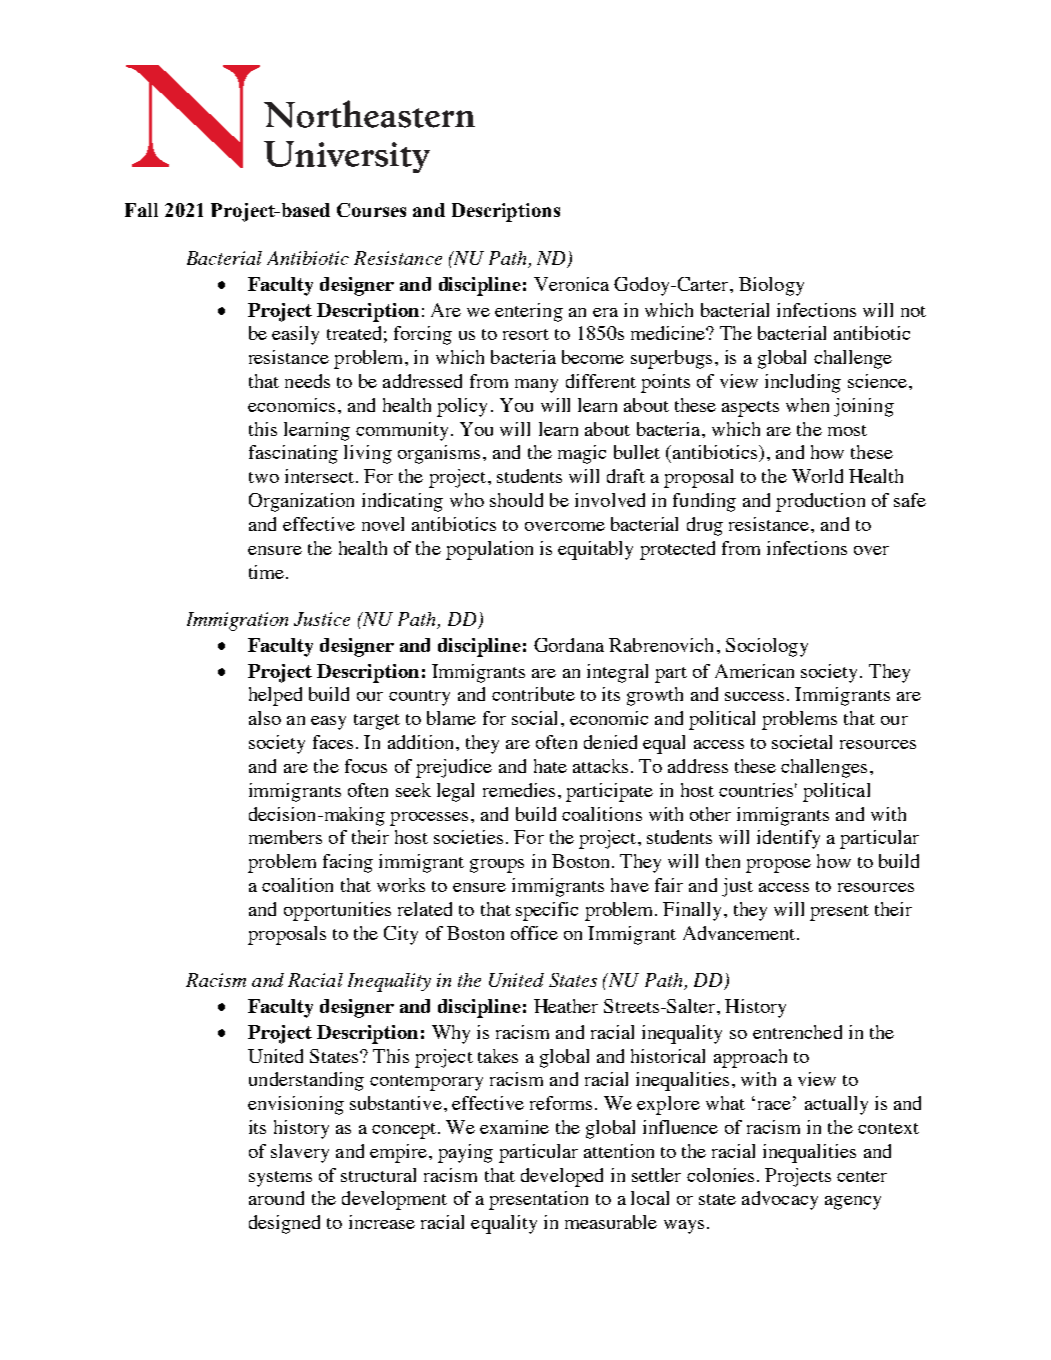  What do you see at coordinates (534, 933) in the document?
I see `office` at bounding box center [534, 933].
